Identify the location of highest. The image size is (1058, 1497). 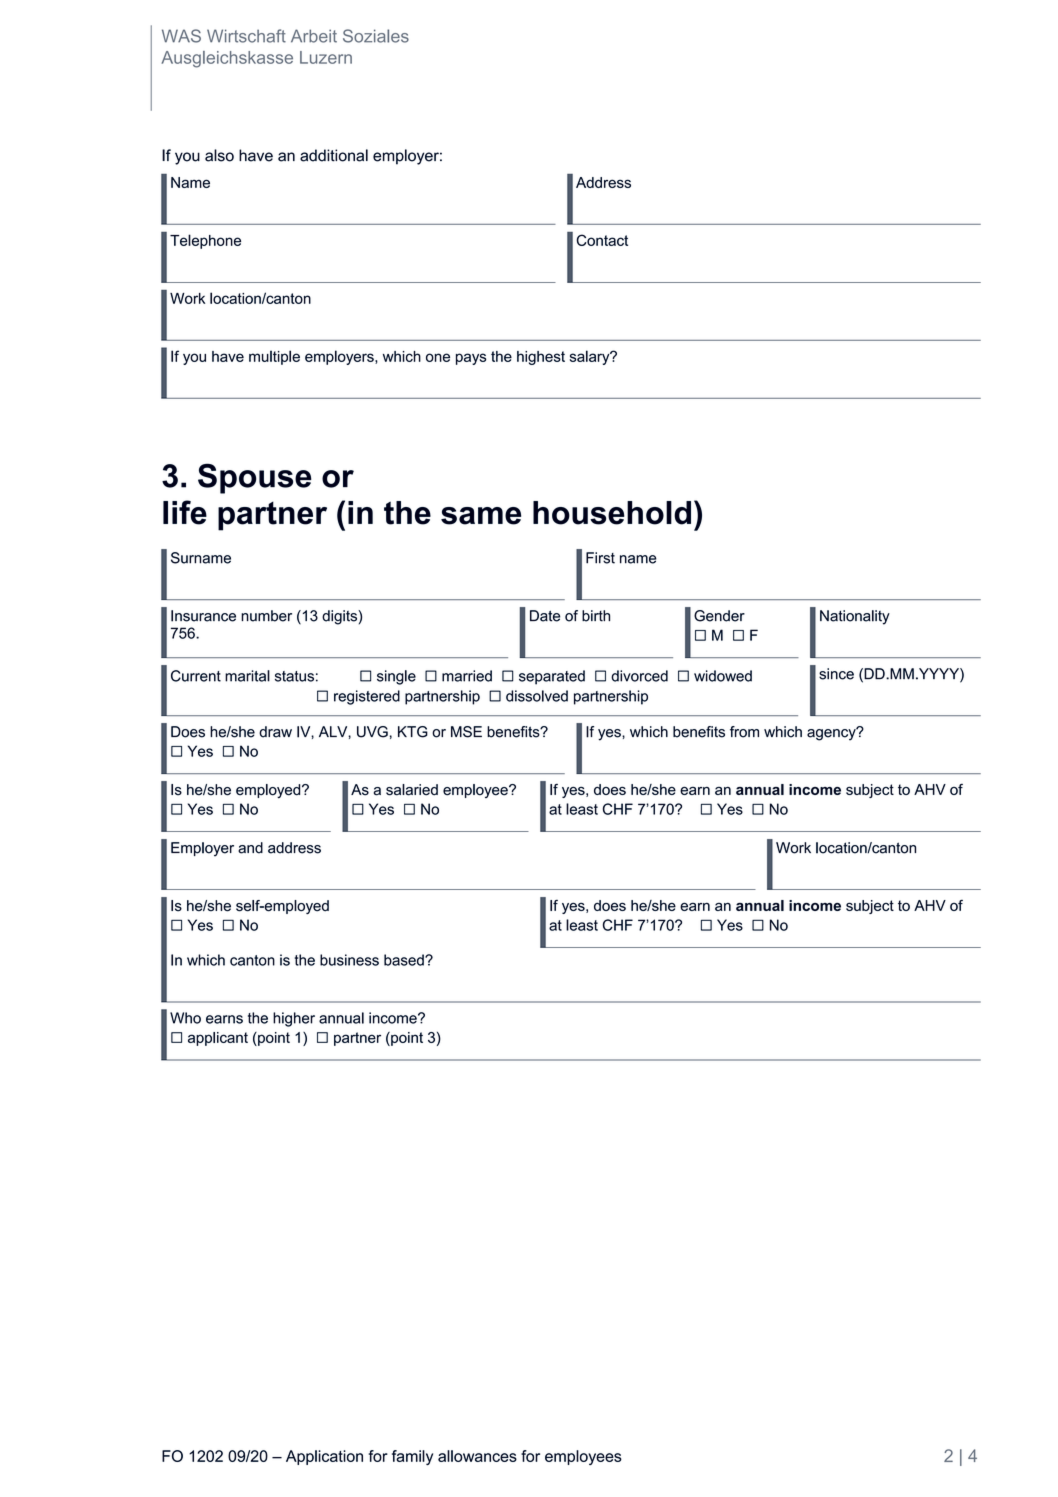
(541, 358).
